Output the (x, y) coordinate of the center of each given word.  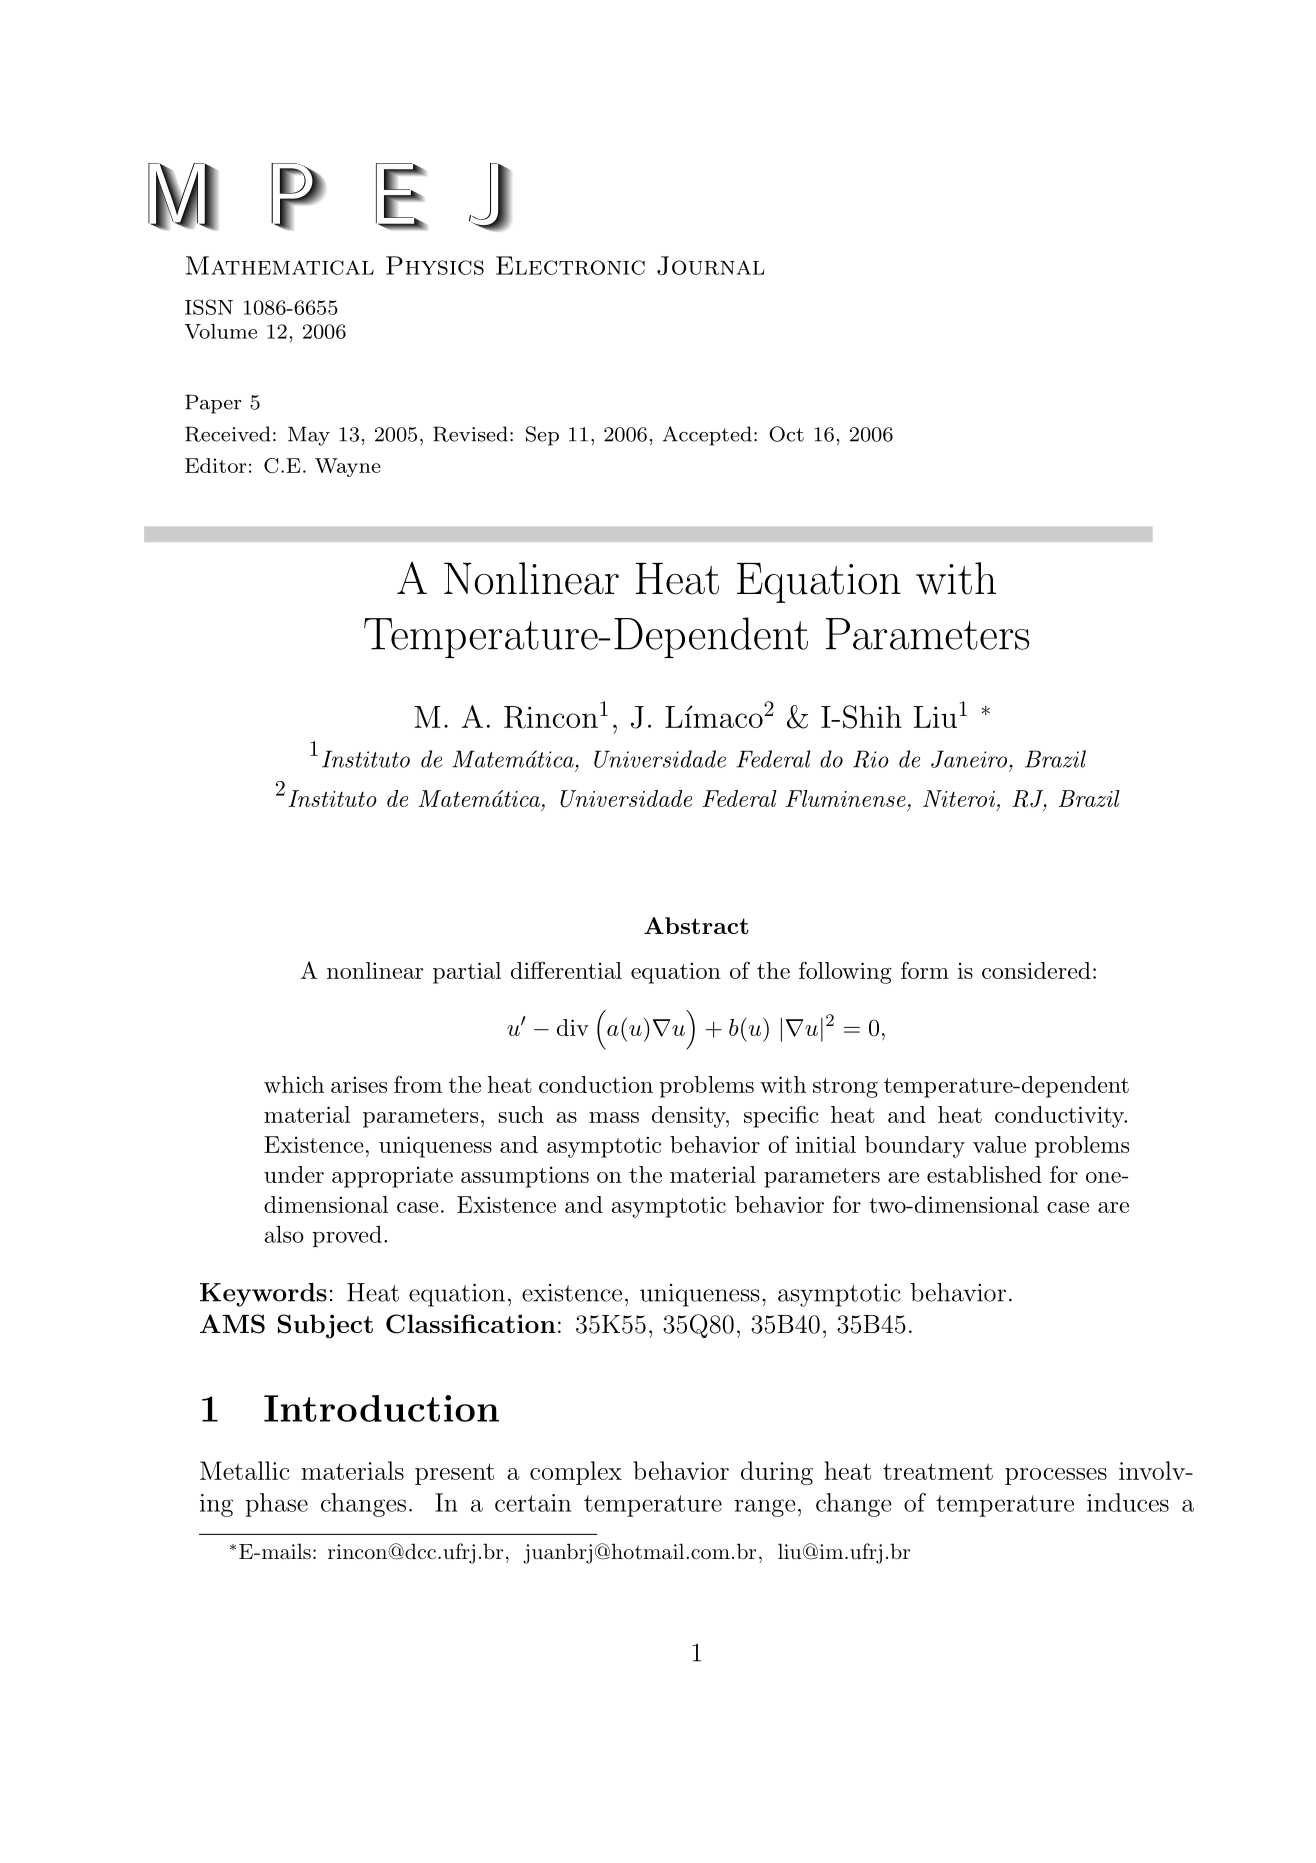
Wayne (348, 467)
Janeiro (969, 759)
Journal (710, 265)
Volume (220, 331)
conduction (596, 1084)
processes (1056, 1476)
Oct (786, 434)
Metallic (245, 1470)
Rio (871, 759)
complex (576, 1473)
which (294, 1084)
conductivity (1061, 1117)
